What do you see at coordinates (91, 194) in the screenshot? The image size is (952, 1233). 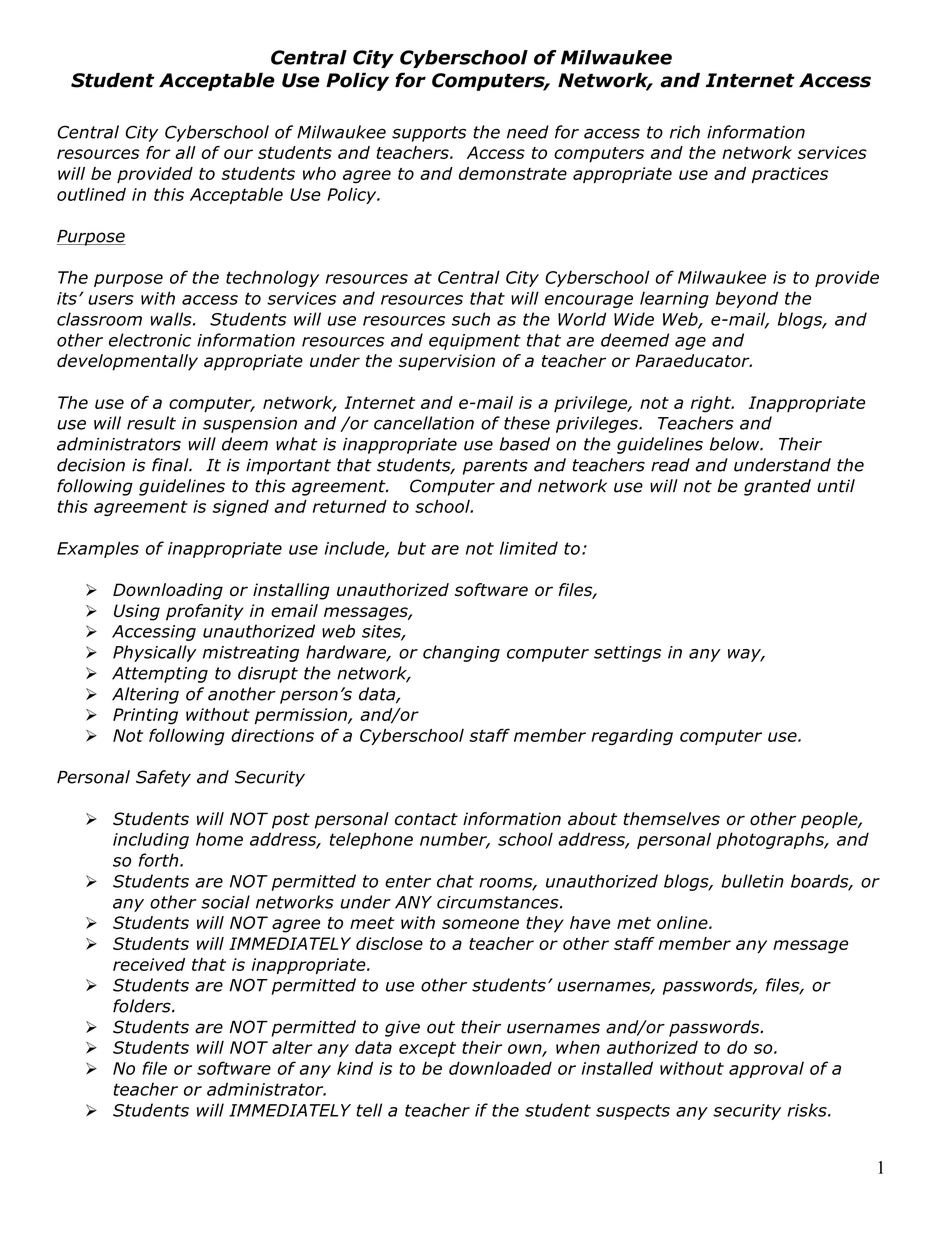 I see `outlined` at bounding box center [91, 194].
